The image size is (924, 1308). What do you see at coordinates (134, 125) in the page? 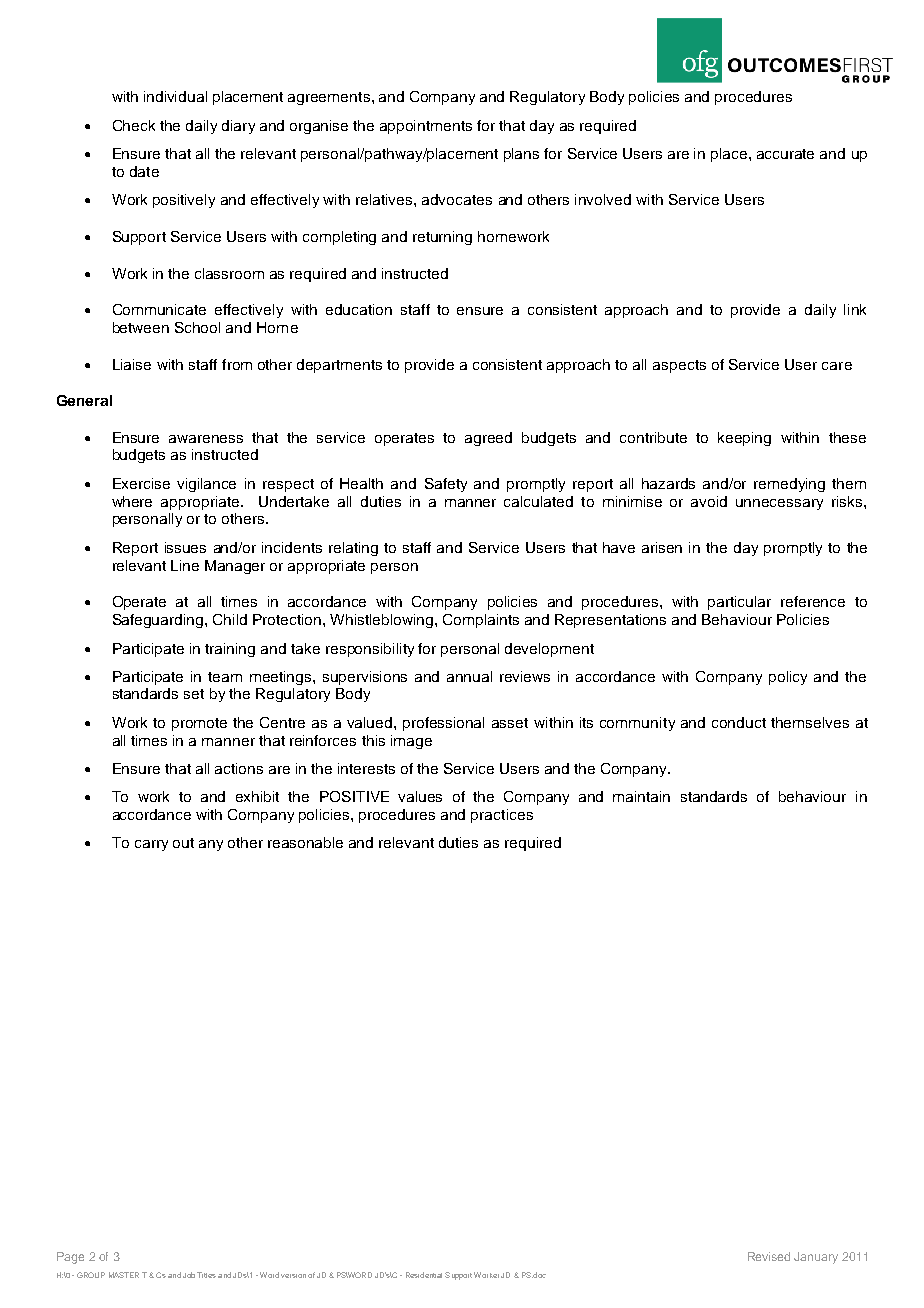
I see `Check` at bounding box center [134, 125].
